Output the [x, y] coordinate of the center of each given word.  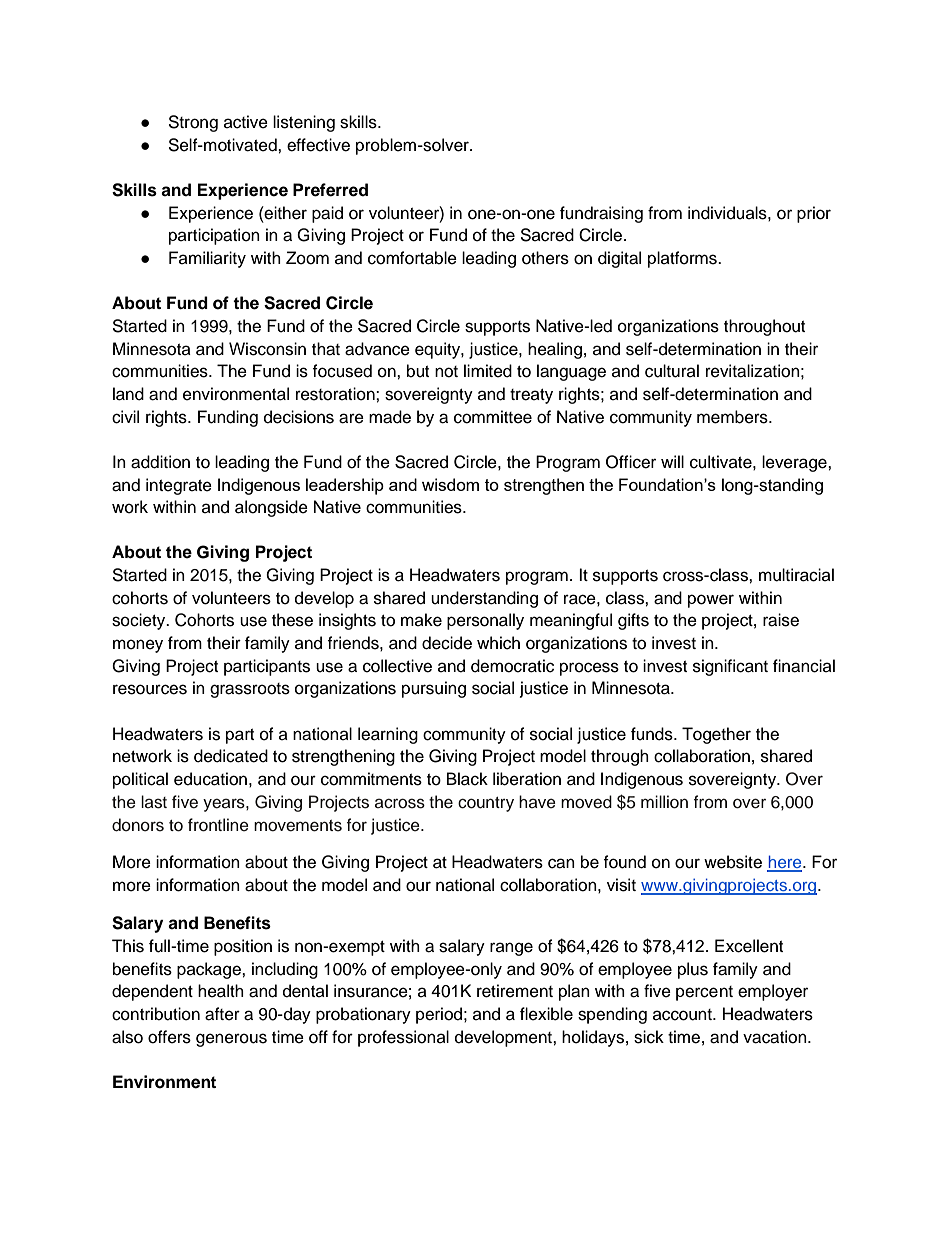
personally [485, 621]
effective [318, 145]
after [222, 1014]
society [140, 621]
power [711, 601]
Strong [193, 123]
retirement [515, 991]
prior [814, 214]
